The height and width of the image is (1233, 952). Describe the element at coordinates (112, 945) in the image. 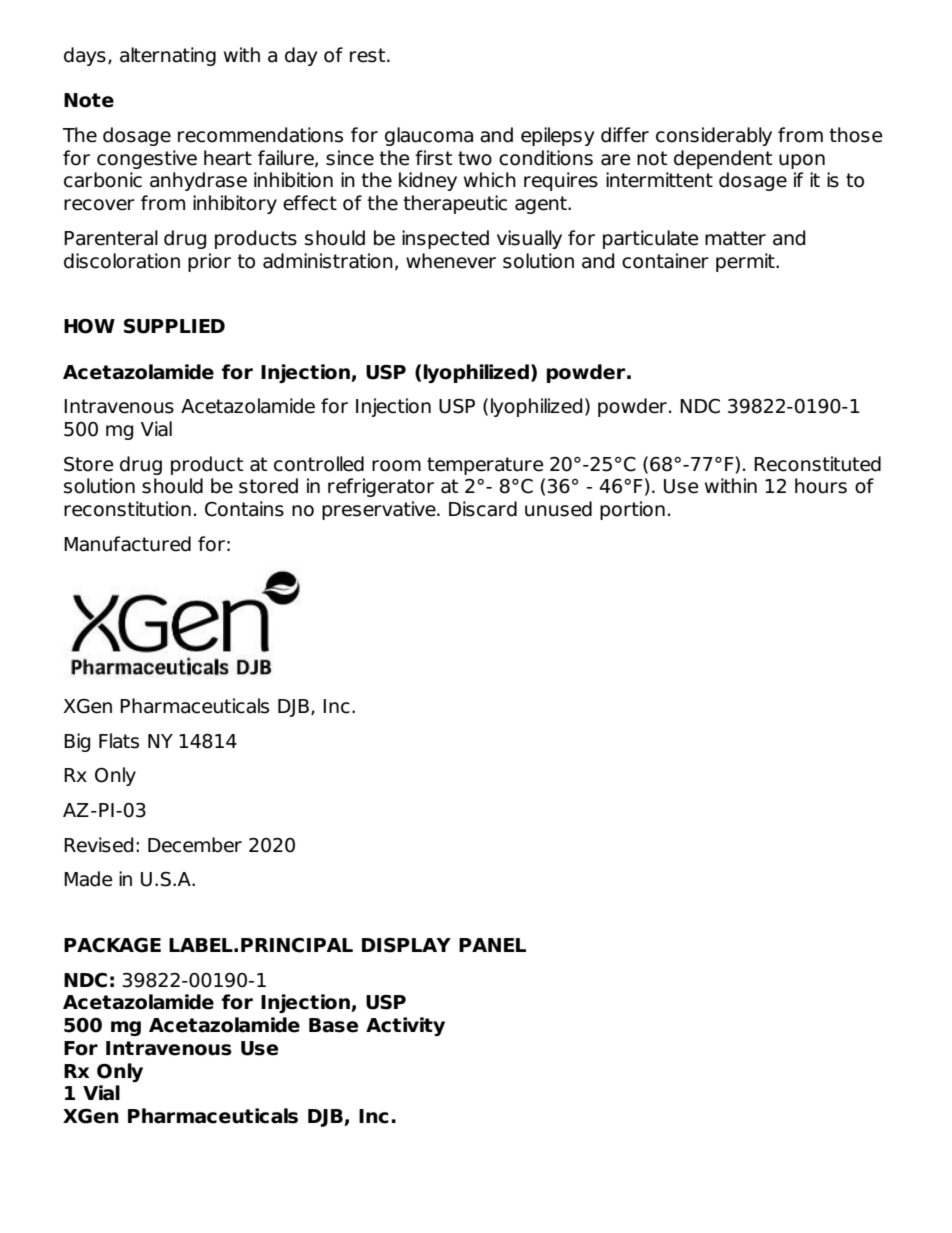

I see `PACKAGE` at that location.
